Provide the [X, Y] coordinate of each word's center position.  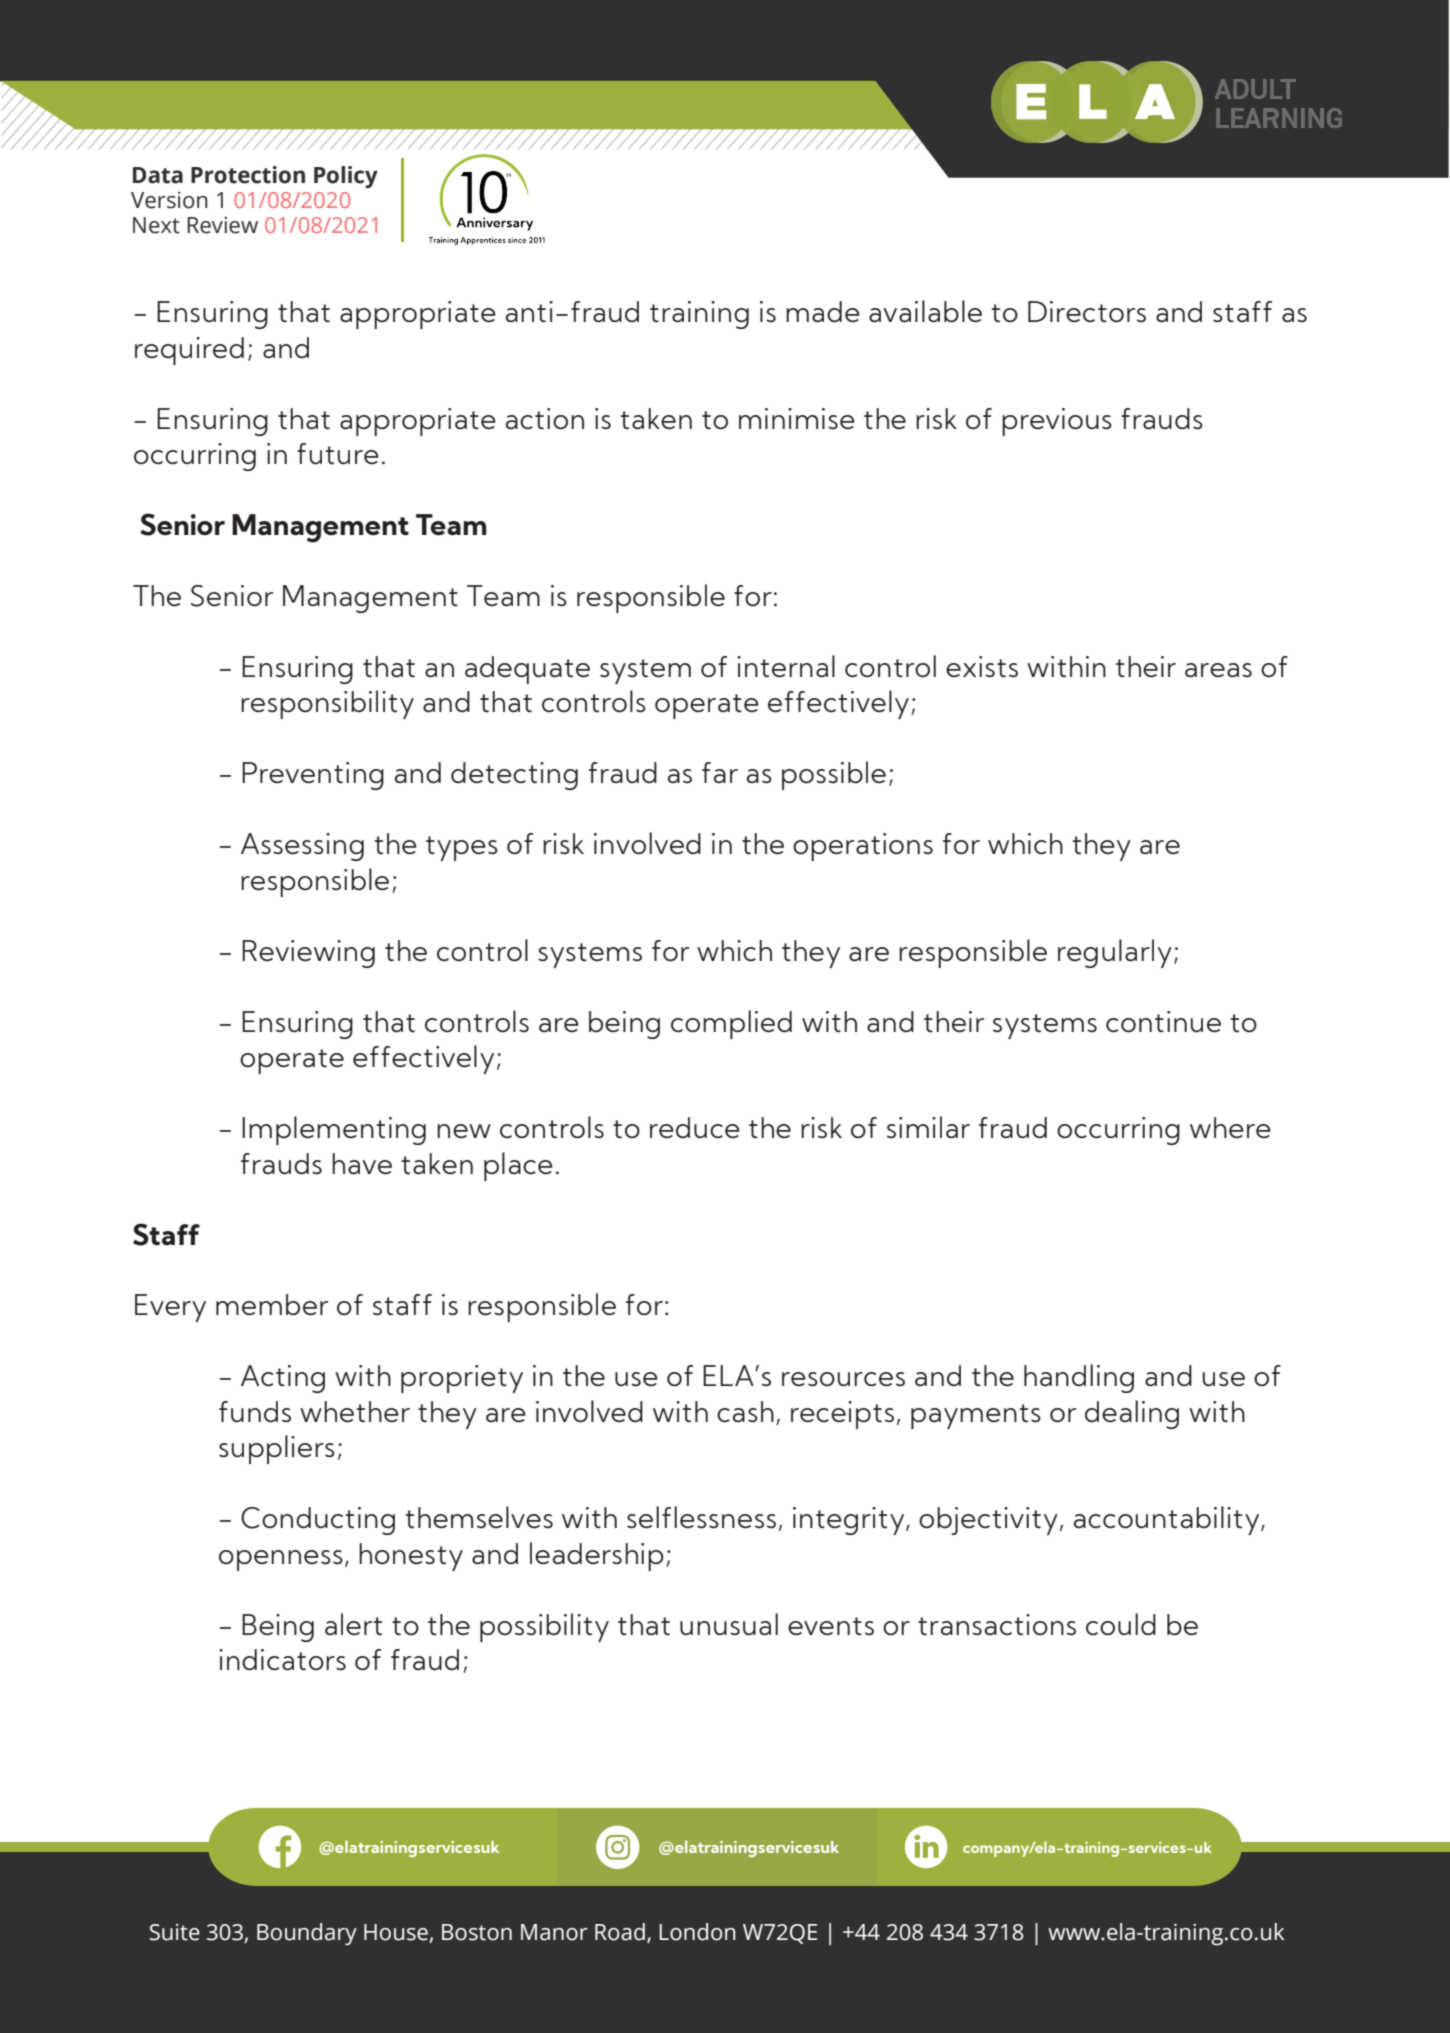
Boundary [307, 1934]
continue [1163, 1022]
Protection [248, 175]
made [823, 312]
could [1121, 1624]
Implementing [334, 1130]
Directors [1087, 312]
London [697, 1932]
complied [731, 1024]
